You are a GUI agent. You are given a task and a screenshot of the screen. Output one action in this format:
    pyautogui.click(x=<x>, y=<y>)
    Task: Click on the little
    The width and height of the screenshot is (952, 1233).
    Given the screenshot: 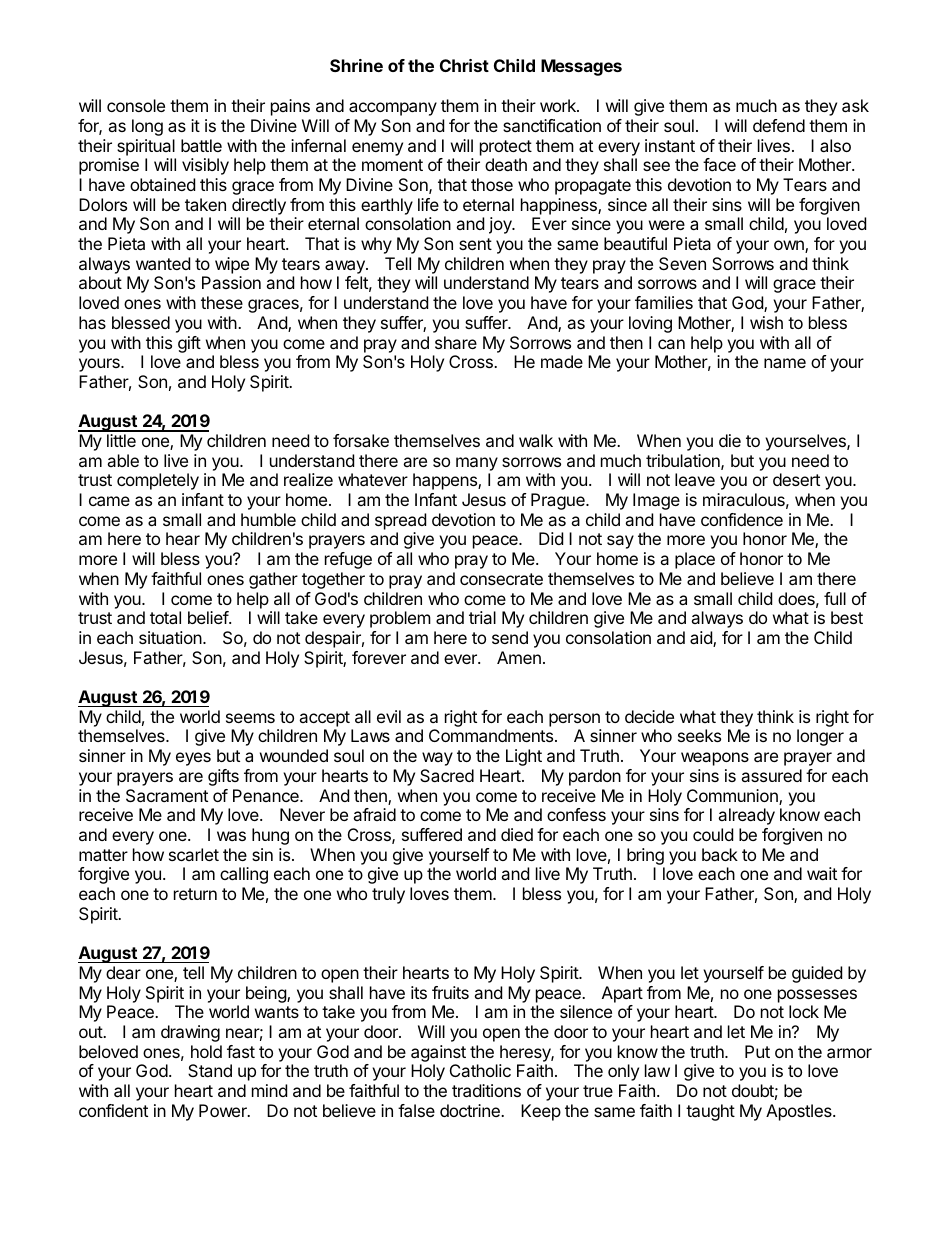 What is the action you would take?
    pyautogui.click(x=121, y=440)
